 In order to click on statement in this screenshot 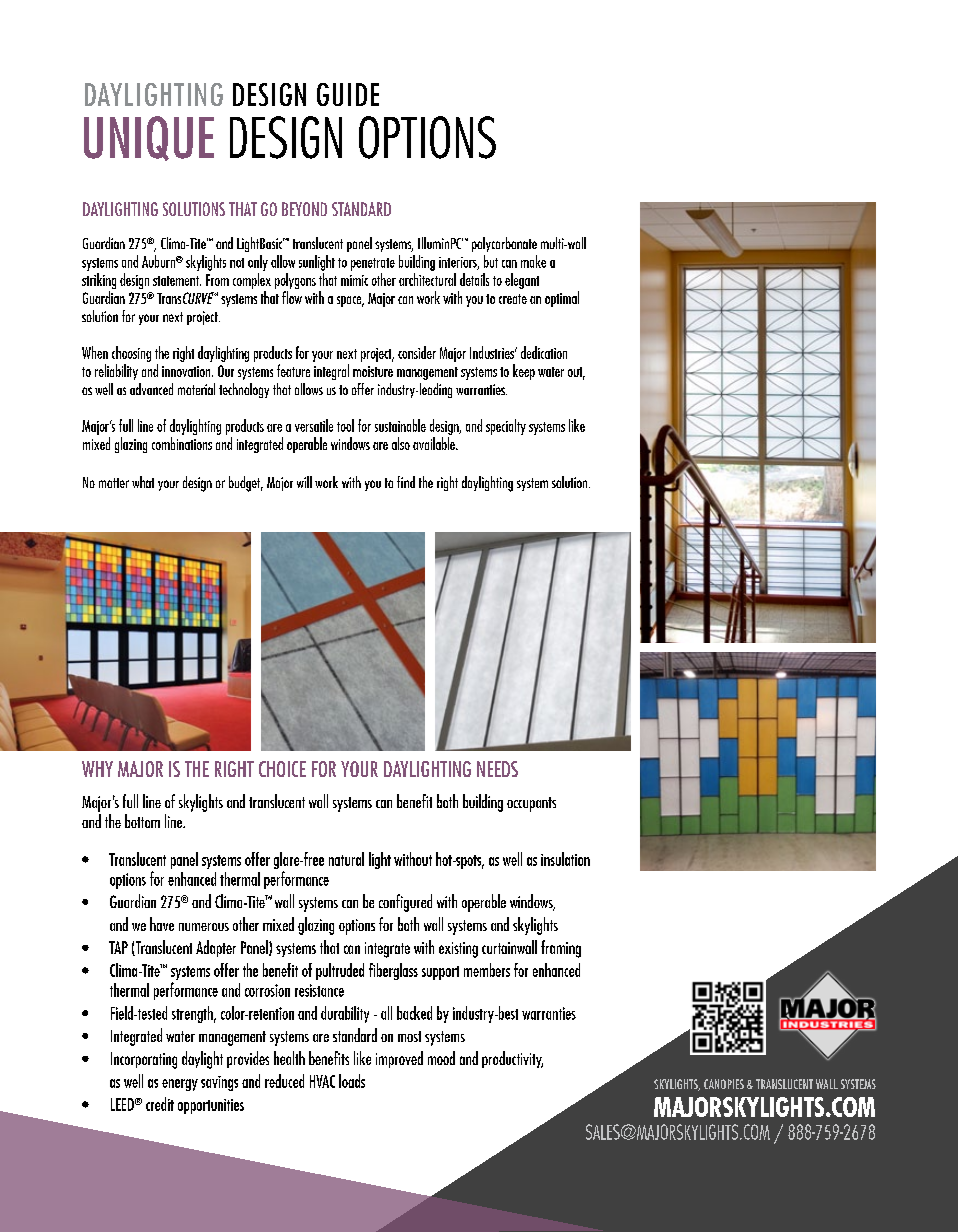, I will do `click(177, 281)`.
